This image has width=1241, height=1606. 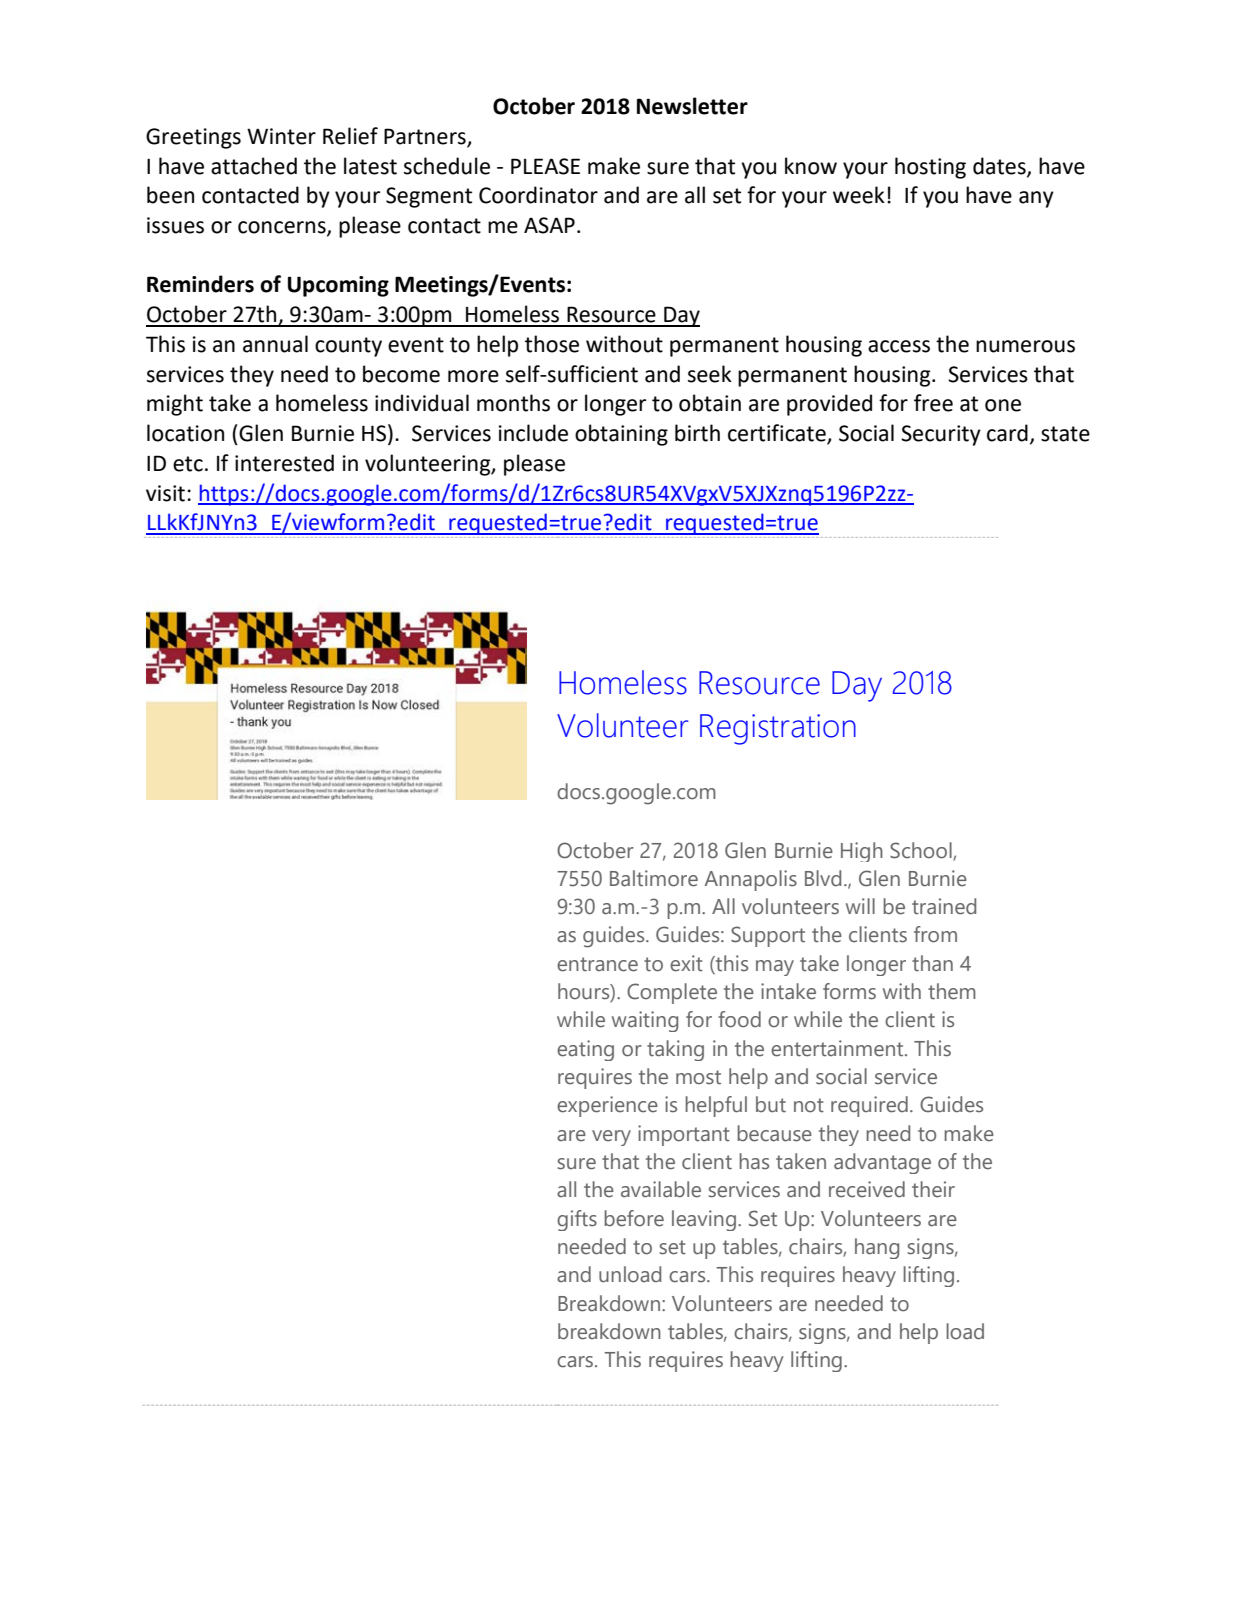 What do you see at coordinates (778, 729) in the image?
I see `Registration` at bounding box center [778, 729].
